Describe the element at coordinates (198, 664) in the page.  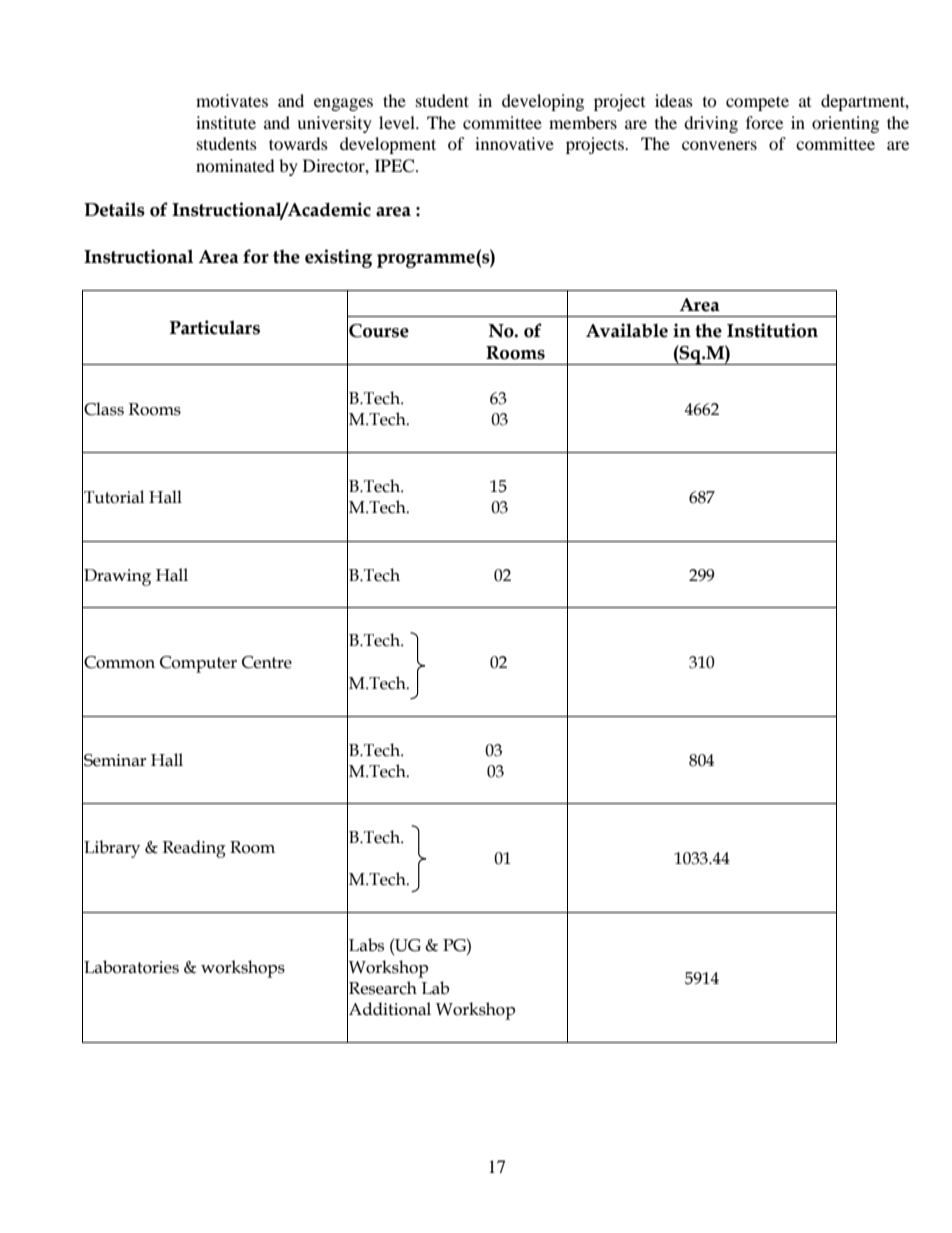
I see `Computer` at that location.
